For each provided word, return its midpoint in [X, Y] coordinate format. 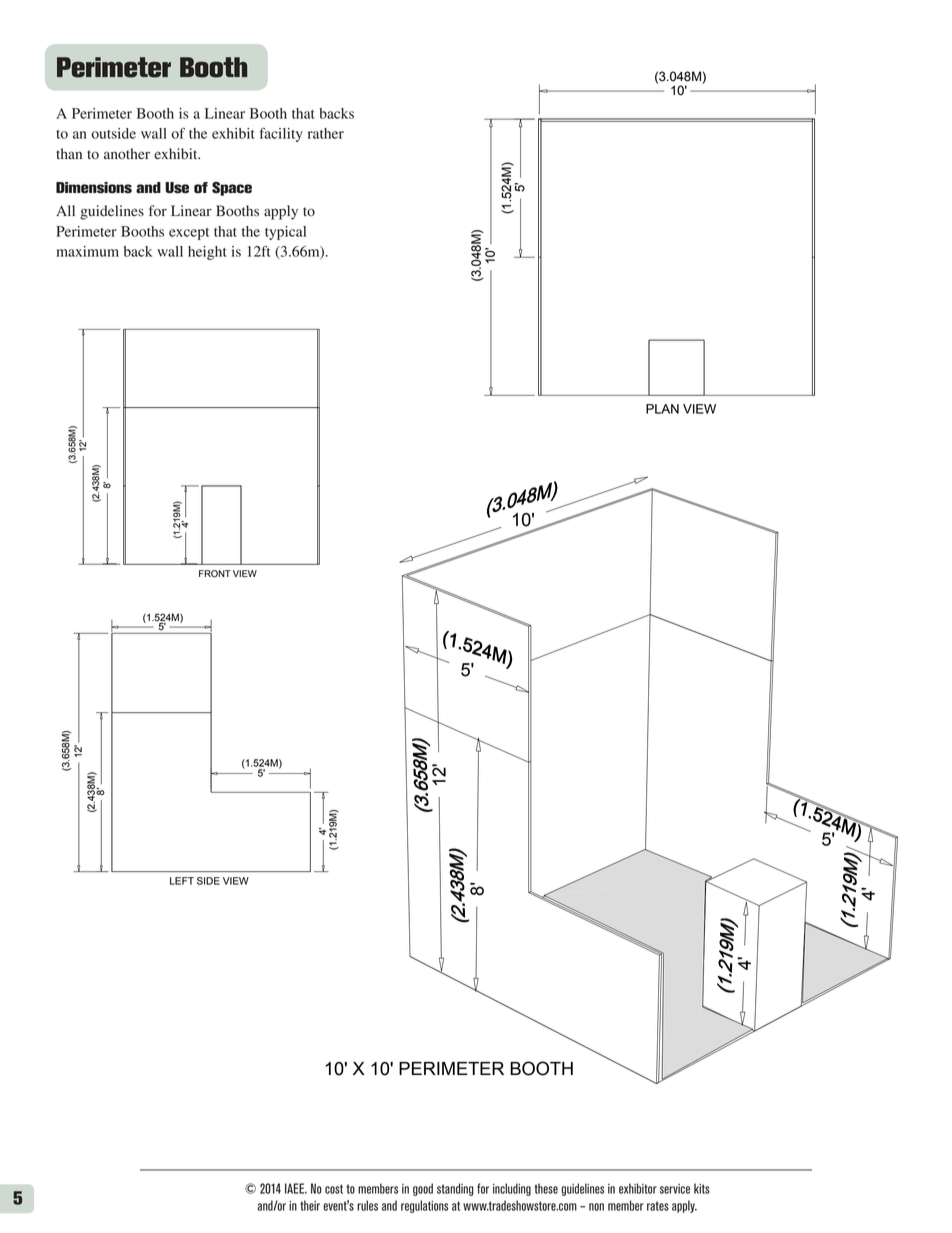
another [127, 154]
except [189, 234]
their [310, 1205]
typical [285, 233]
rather [326, 133]
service [675, 1189]
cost [334, 1189]
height [207, 253]
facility [281, 135]
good [423, 1189]
